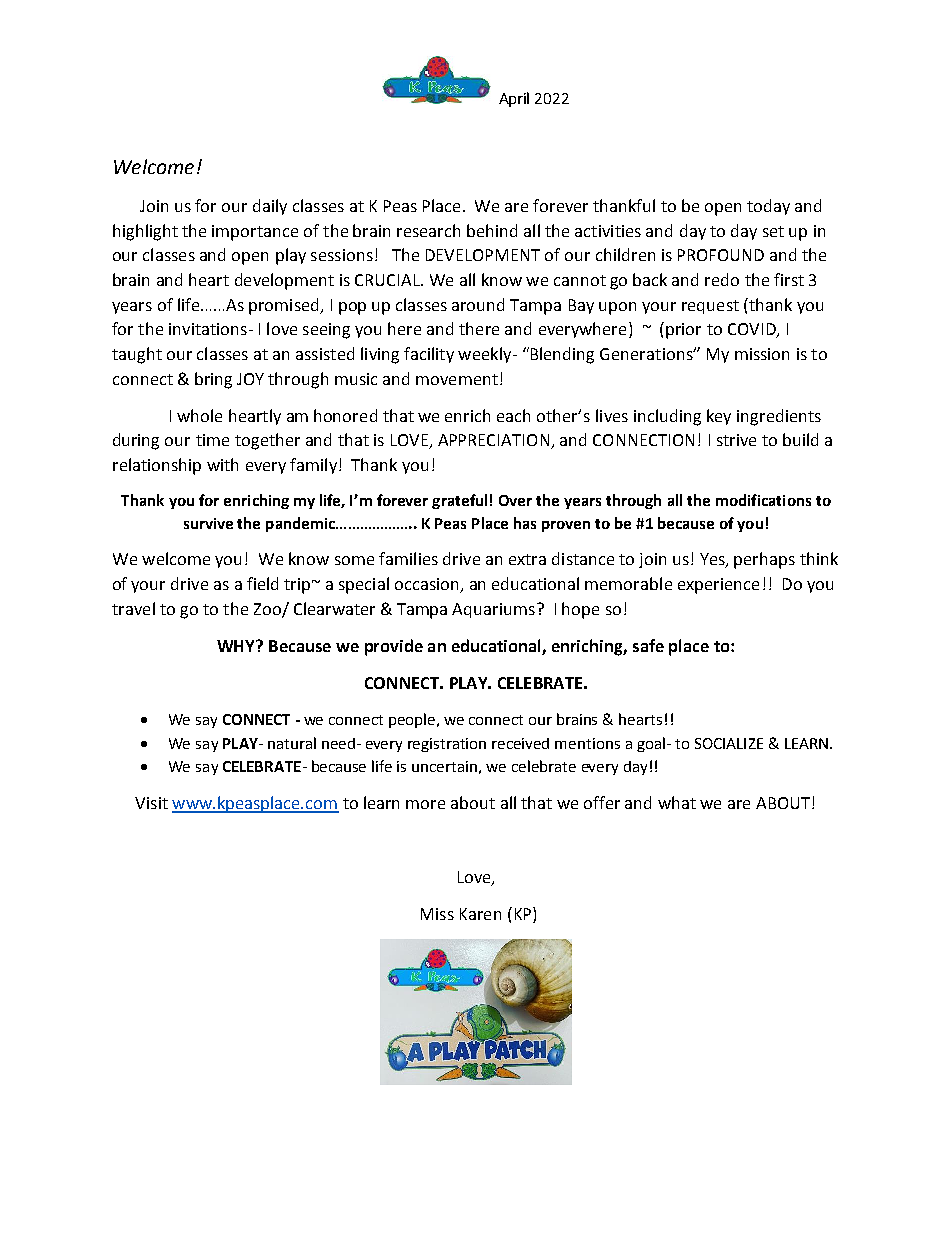  What do you see at coordinates (212, 440) in the screenshot?
I see `time` at bounding box center [212, 440].
